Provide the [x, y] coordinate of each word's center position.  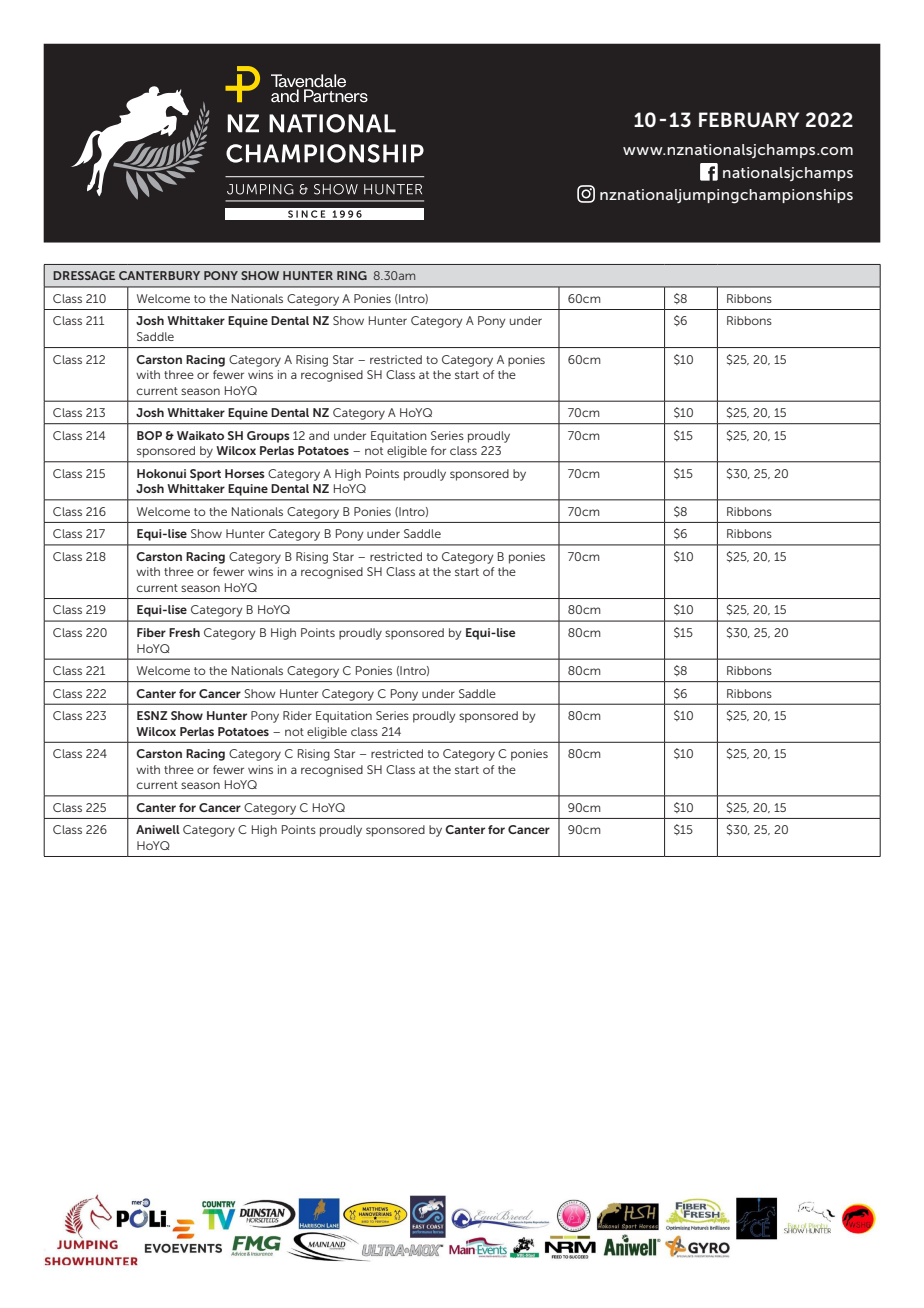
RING [352, 275]
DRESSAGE [84, 275]
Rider [297, 715]
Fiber [151, 632]
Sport [205, 475]
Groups [268, 437]
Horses [245, 473]
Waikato [200, 435]
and [319, 435]
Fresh [184, 632]
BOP [149, 435]
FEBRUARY [749, 120]
